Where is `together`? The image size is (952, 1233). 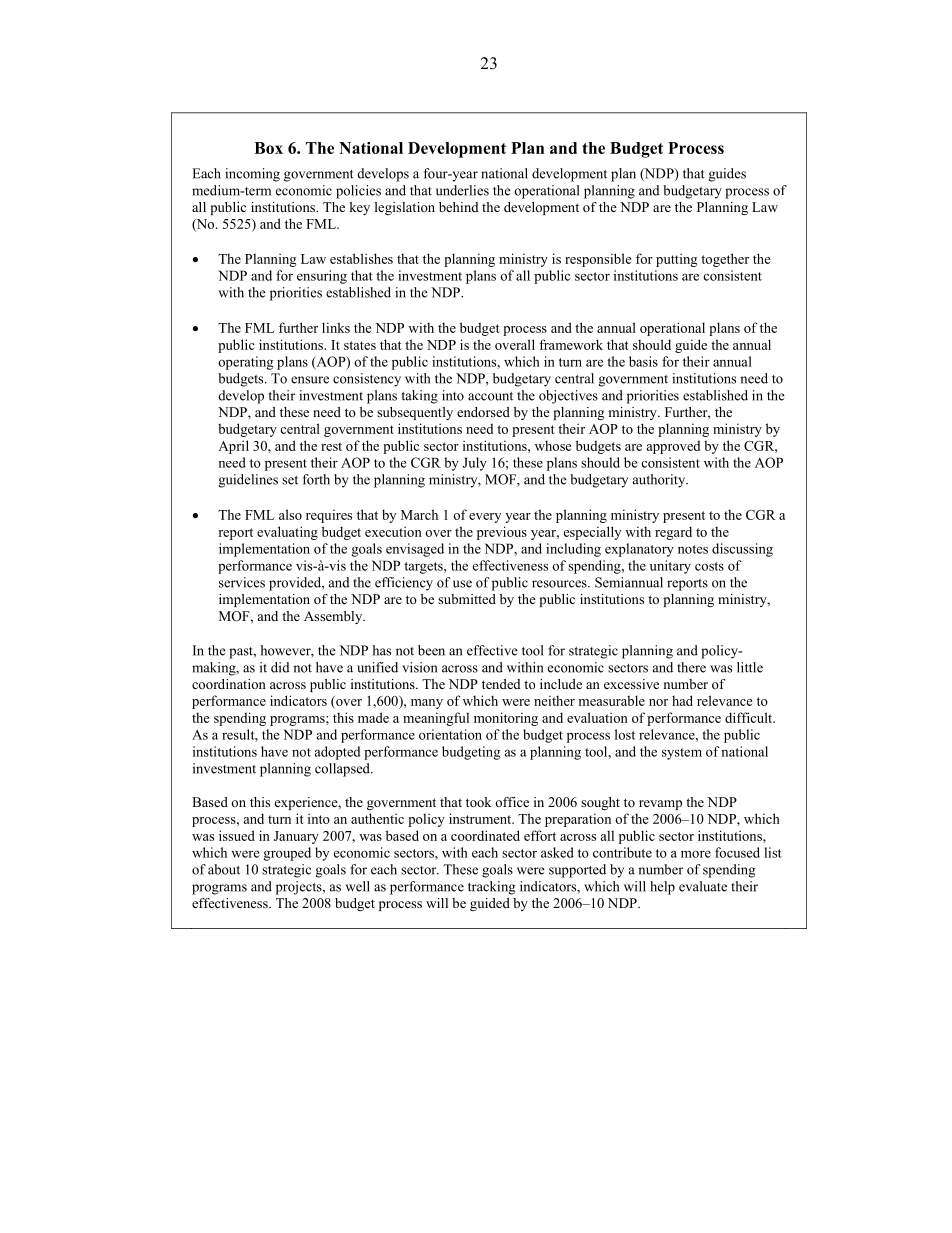
together is located at coordinates (725, 260).
